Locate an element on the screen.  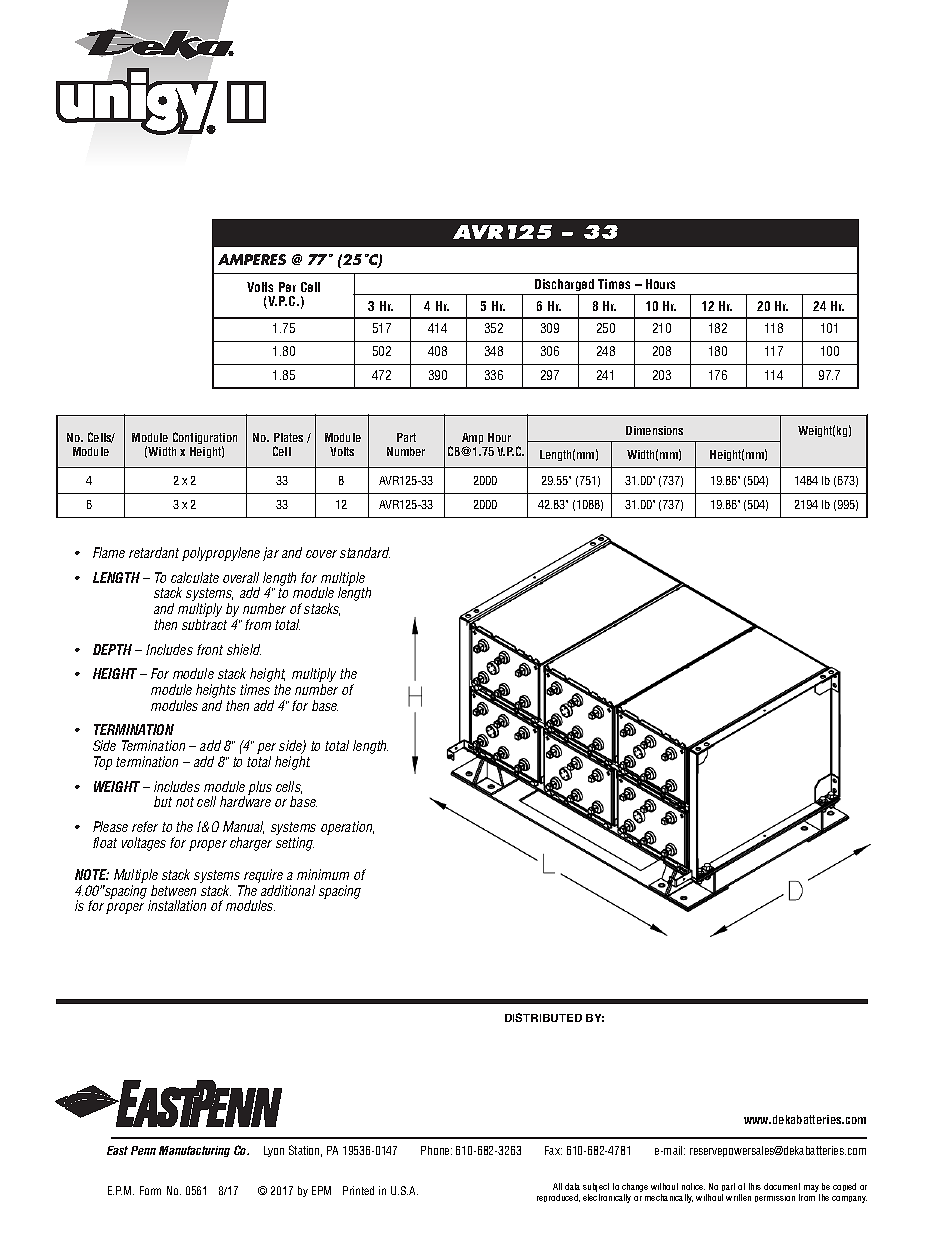
Manufacturing is located at coordinates (194, 1151).
